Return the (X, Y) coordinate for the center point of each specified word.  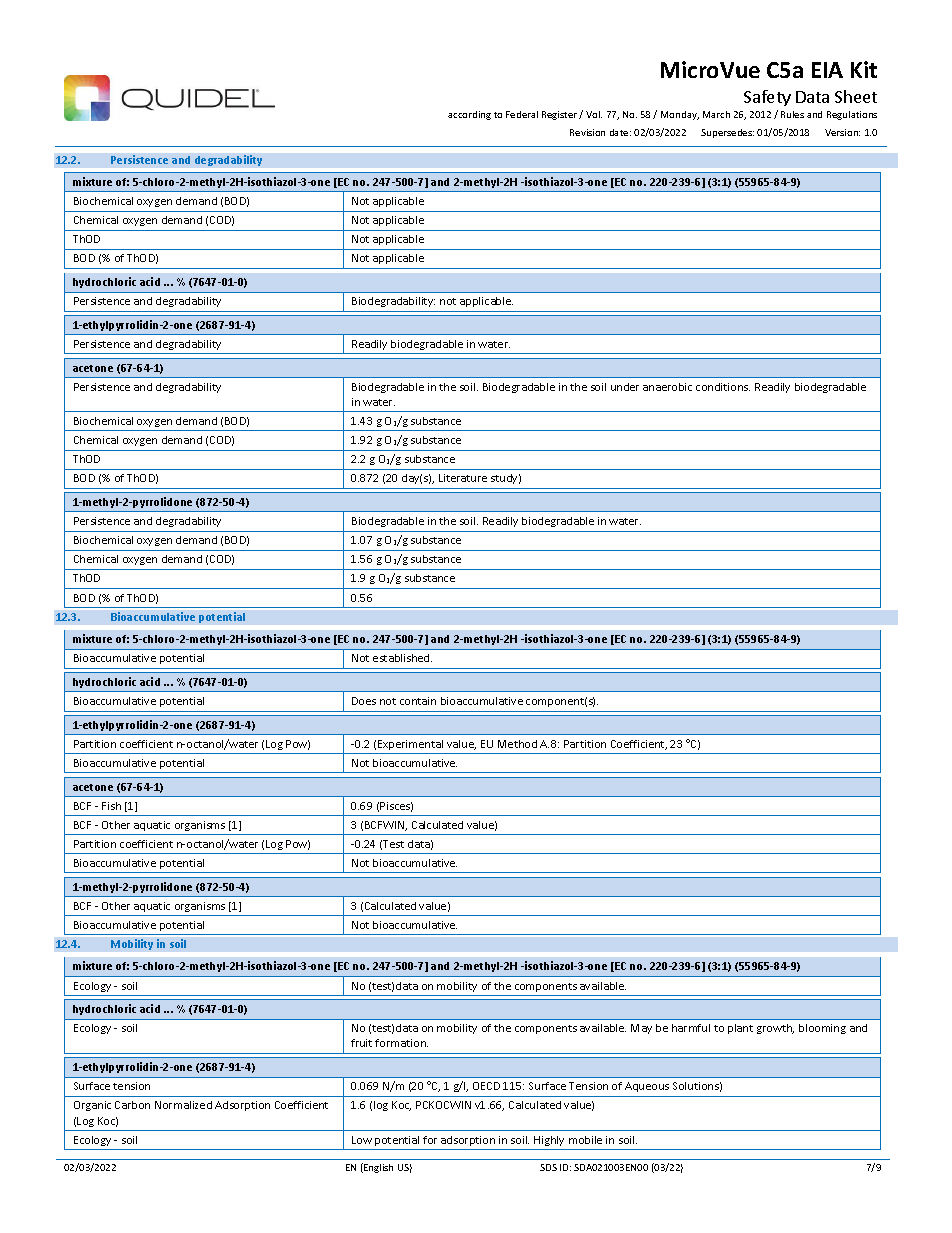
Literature (463, 478)
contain (418, 701)
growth (775, 1029)
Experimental (410, 745)
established (402, 658)
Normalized (183, 1105)
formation (401, 1043)
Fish (111, 806)
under (625, 387)
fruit (361, 1043)
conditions (723, 387)
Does (364, 701)
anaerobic (667, 387)
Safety (767, 98)
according (469, 115)
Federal (522, 114)
